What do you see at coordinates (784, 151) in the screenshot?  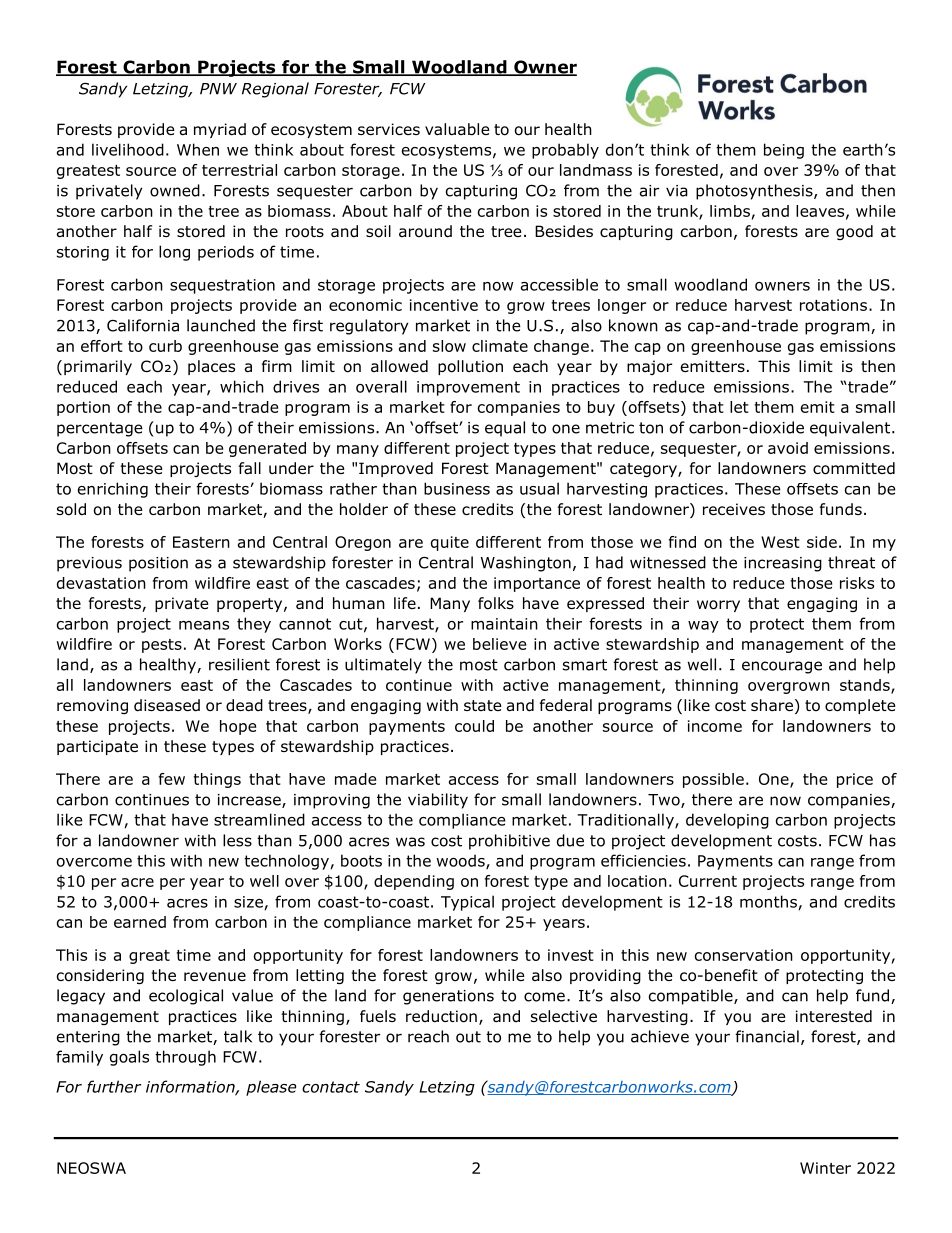 I see `being` at bounding box center [784, 151].
